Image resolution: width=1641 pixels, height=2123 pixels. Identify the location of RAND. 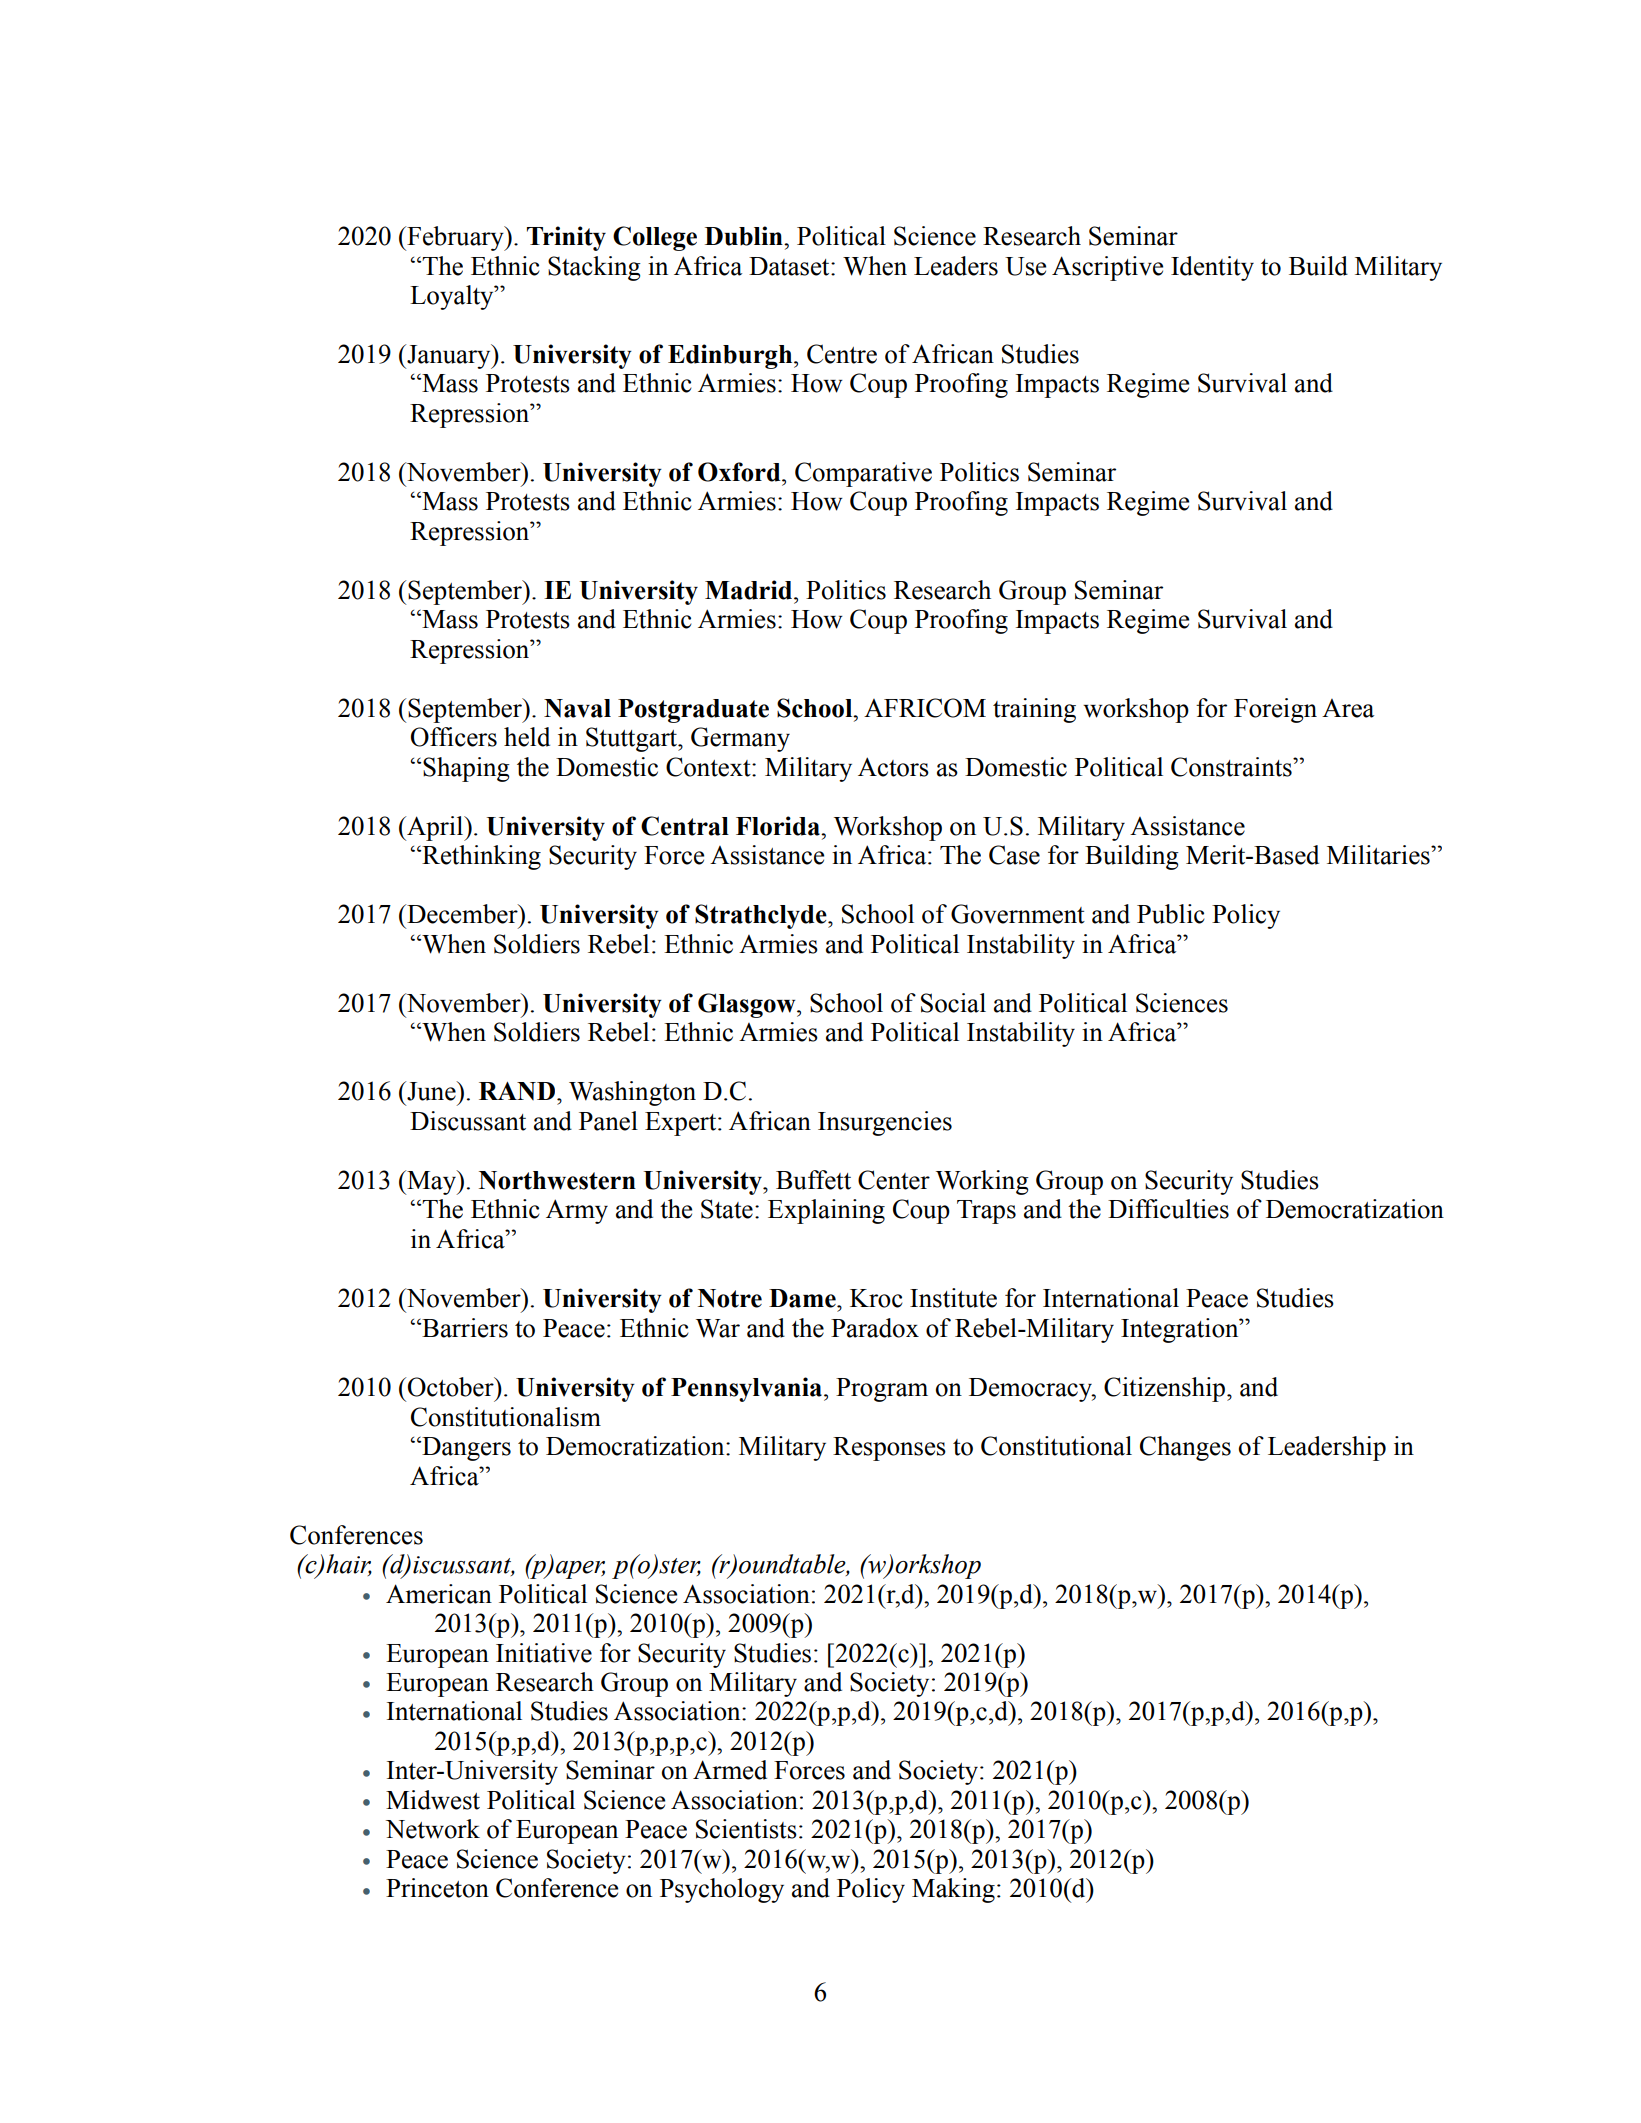
(517, 1091).
